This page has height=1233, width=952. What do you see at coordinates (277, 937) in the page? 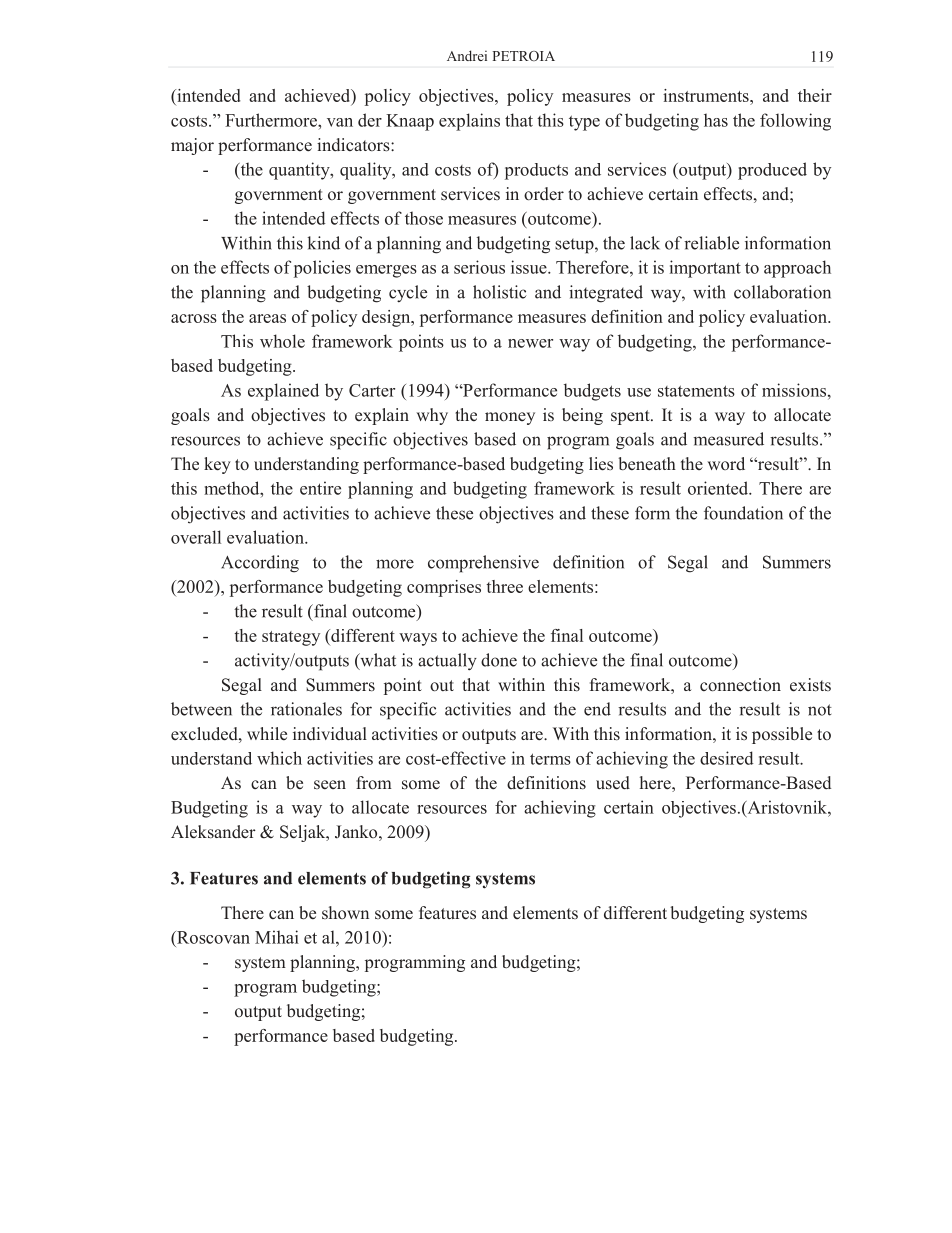
I see `Mihai` at bounding box center [277, 937].
